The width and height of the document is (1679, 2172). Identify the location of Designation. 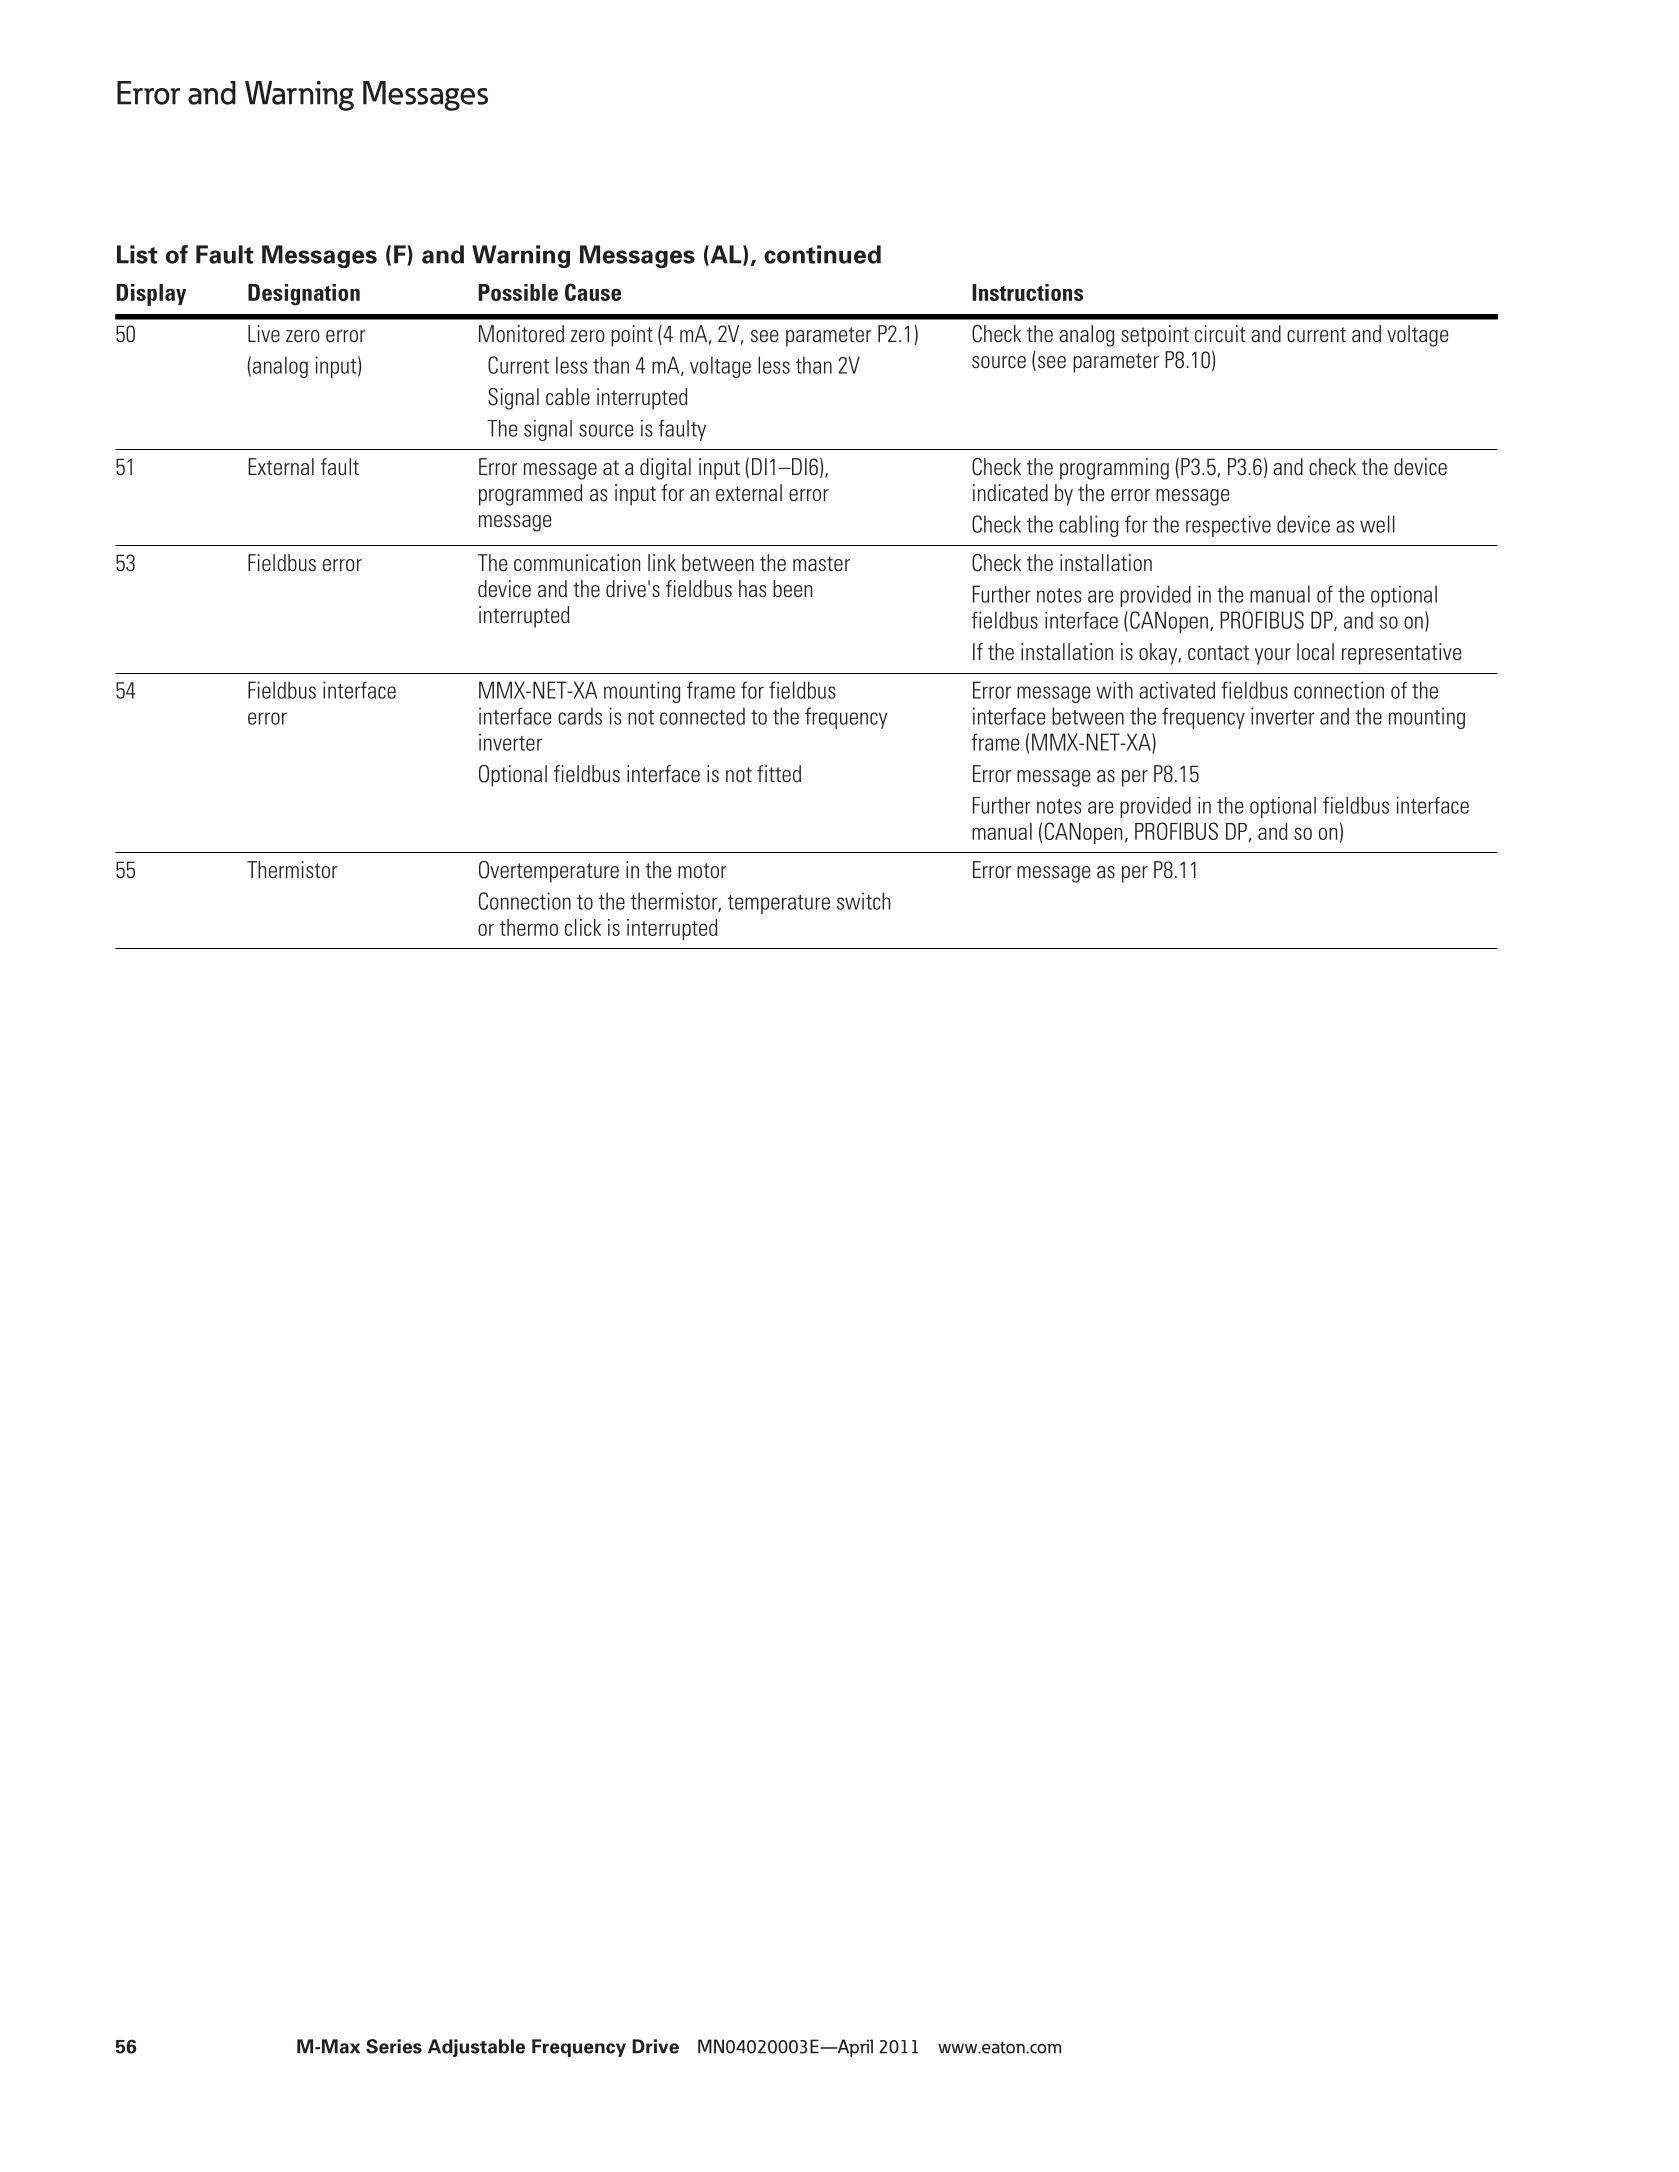
(304, 295).
